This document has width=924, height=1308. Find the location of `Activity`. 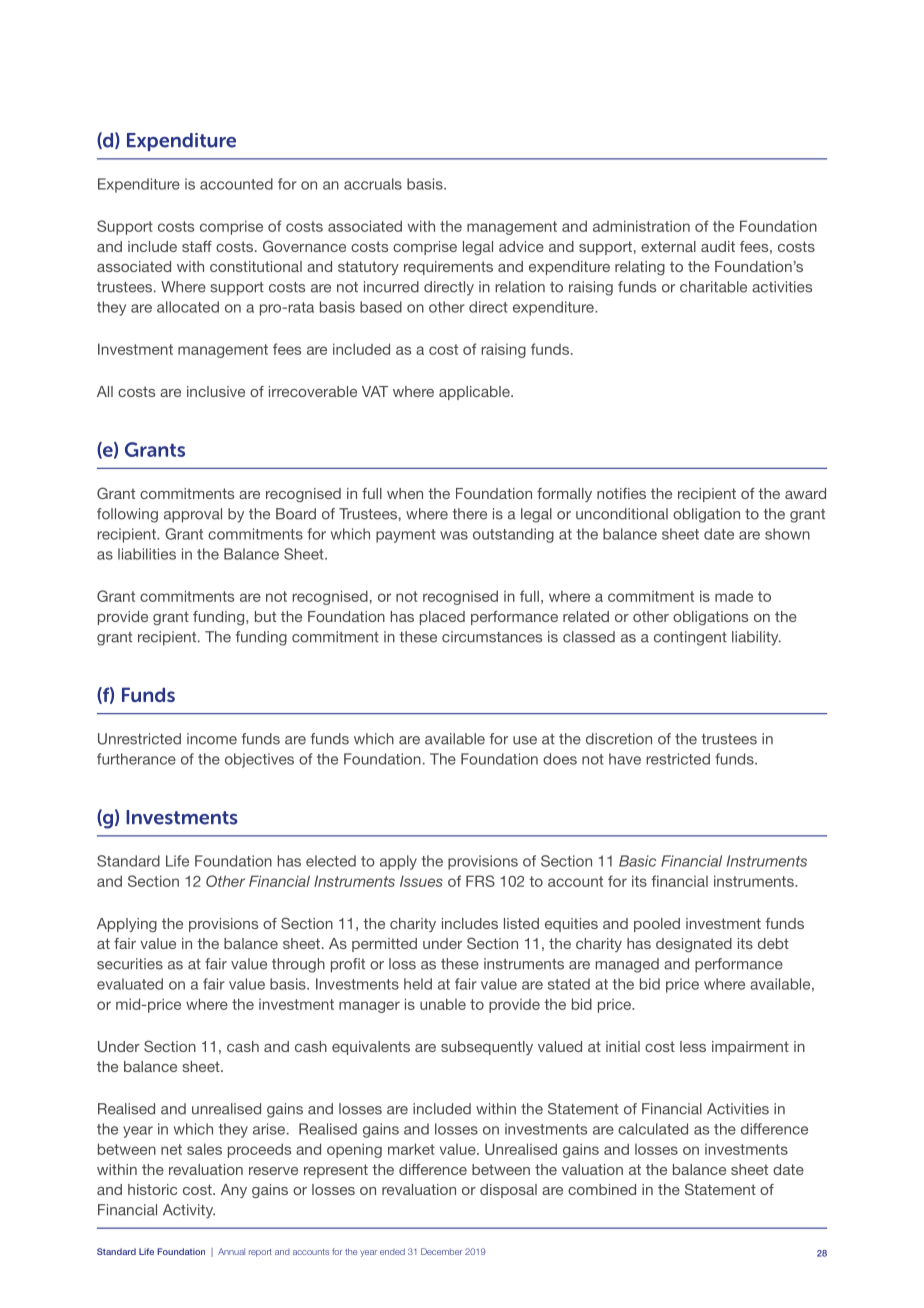

Activity is located at coordinates (189, 1211).
